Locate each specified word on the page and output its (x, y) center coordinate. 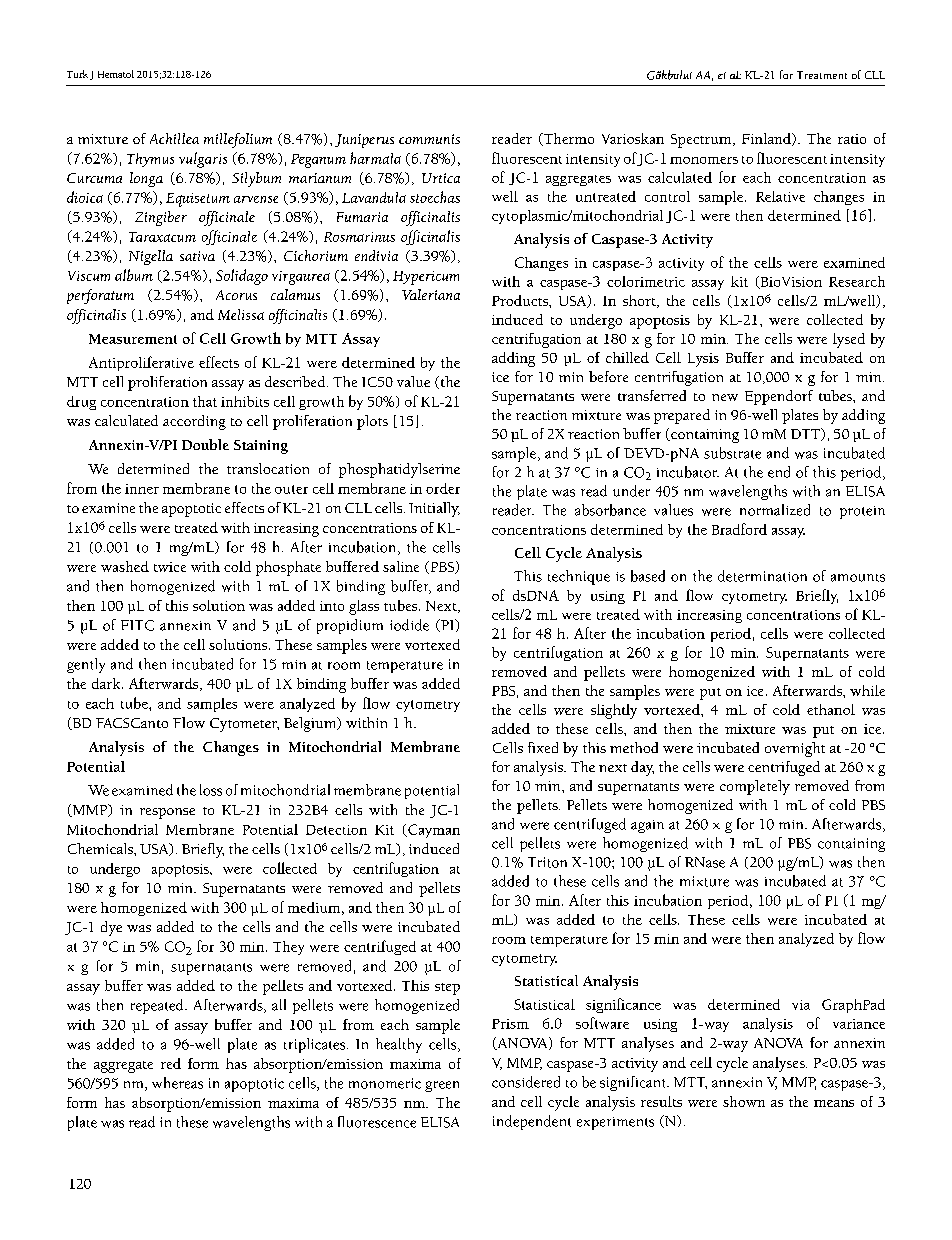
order (443, 488)
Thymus (150, 160)
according (194, 422)
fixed (543, 747)
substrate (732, 453)
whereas (177, 1083)
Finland (767, 139)
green (442, 1086)
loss (211, 790)
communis (429, 139)
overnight (795, 749)
